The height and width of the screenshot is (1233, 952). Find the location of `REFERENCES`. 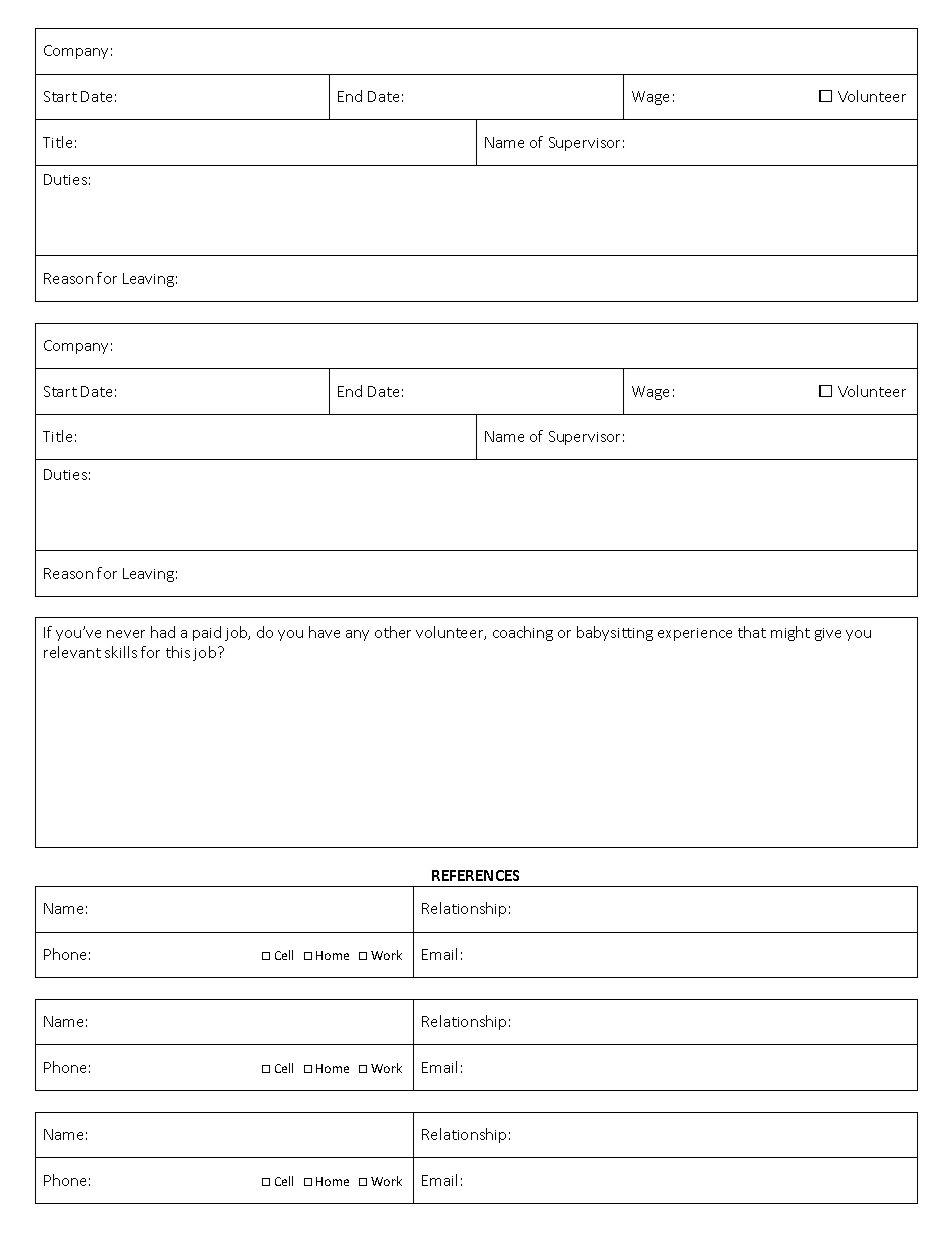

REFERENCES is located at coordinates (475, 875).
